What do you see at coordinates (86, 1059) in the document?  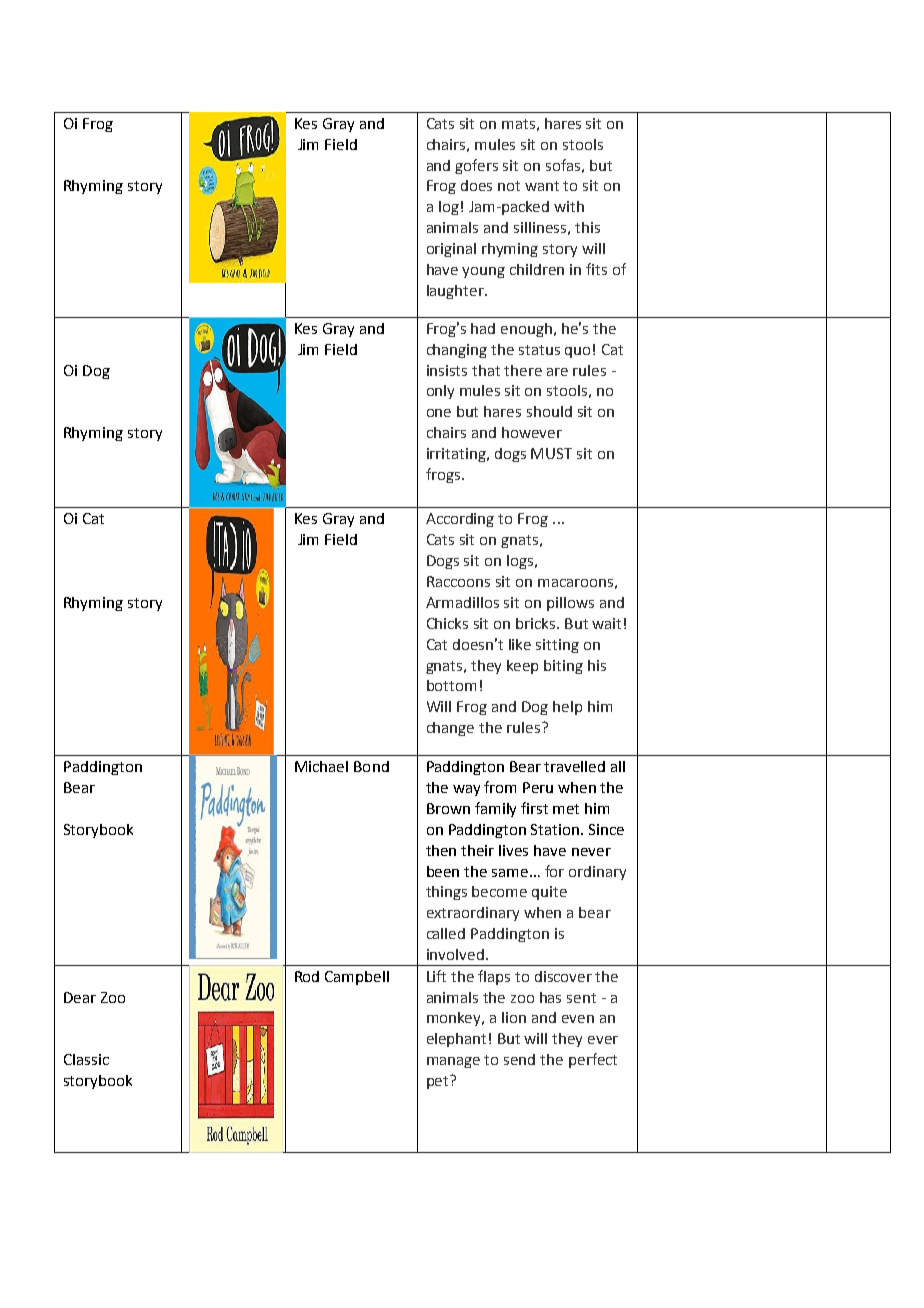 I see `Classic` at bounding box center [86, 1059].
